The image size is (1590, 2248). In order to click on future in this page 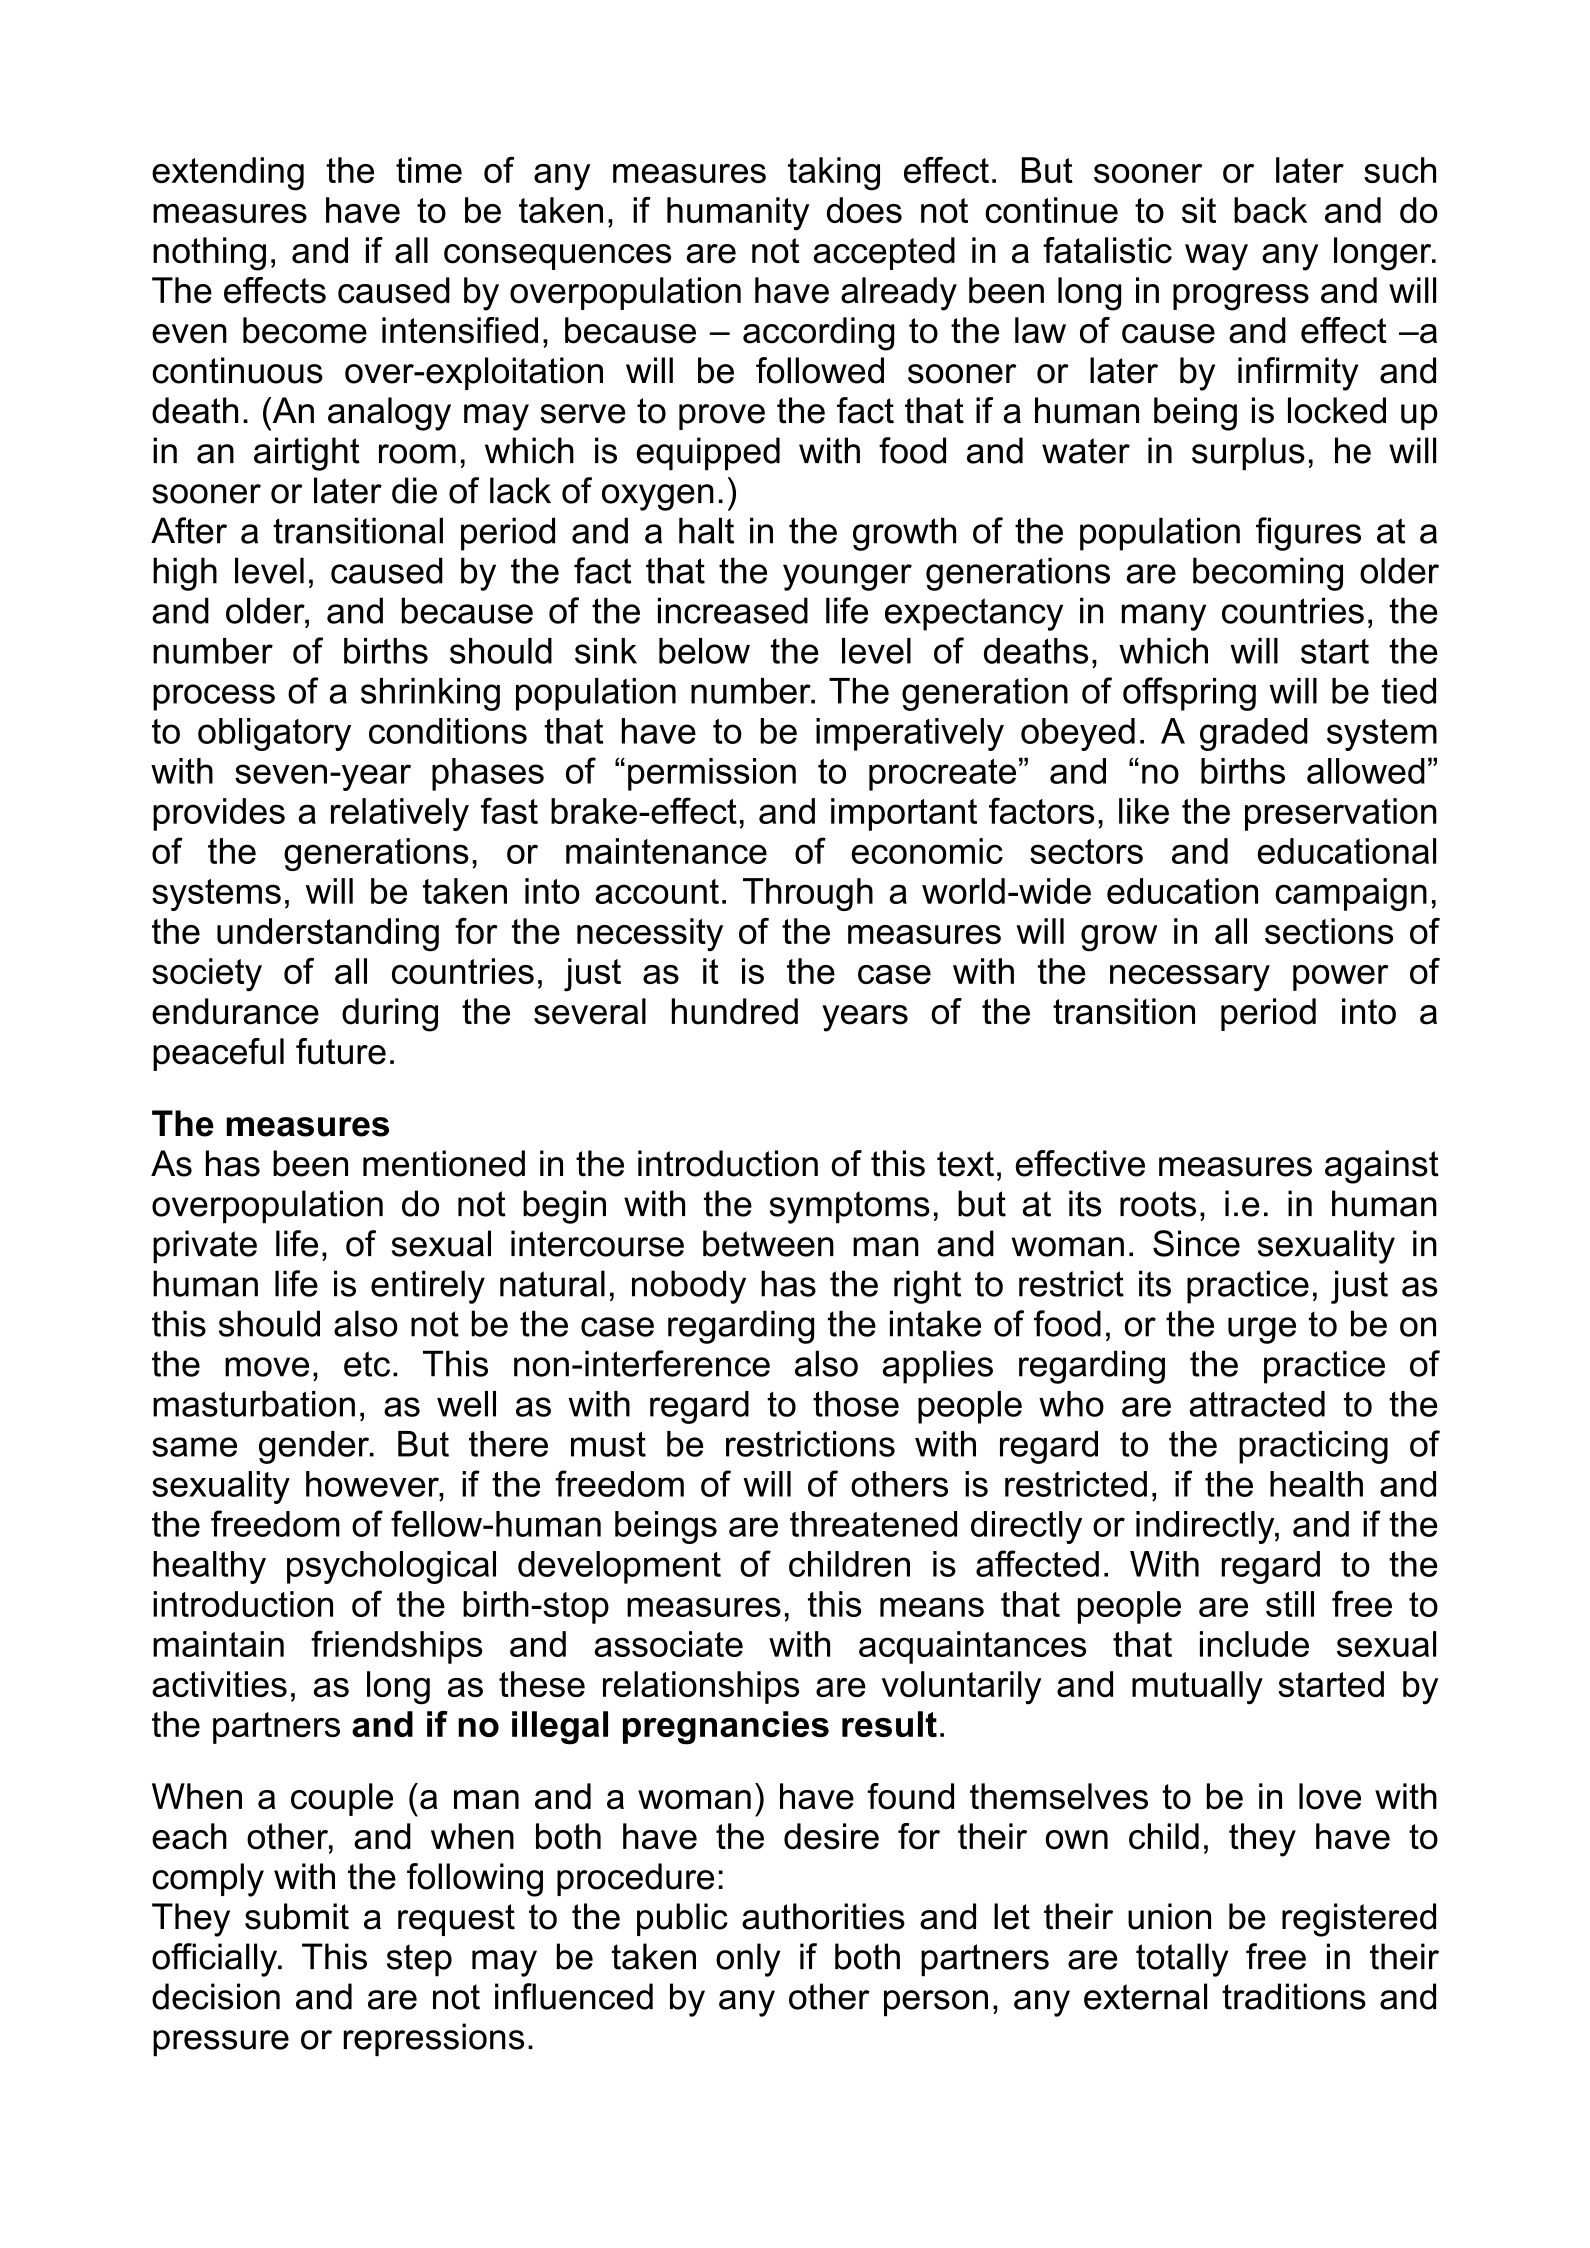, I will do `click(341, 1051)`.
